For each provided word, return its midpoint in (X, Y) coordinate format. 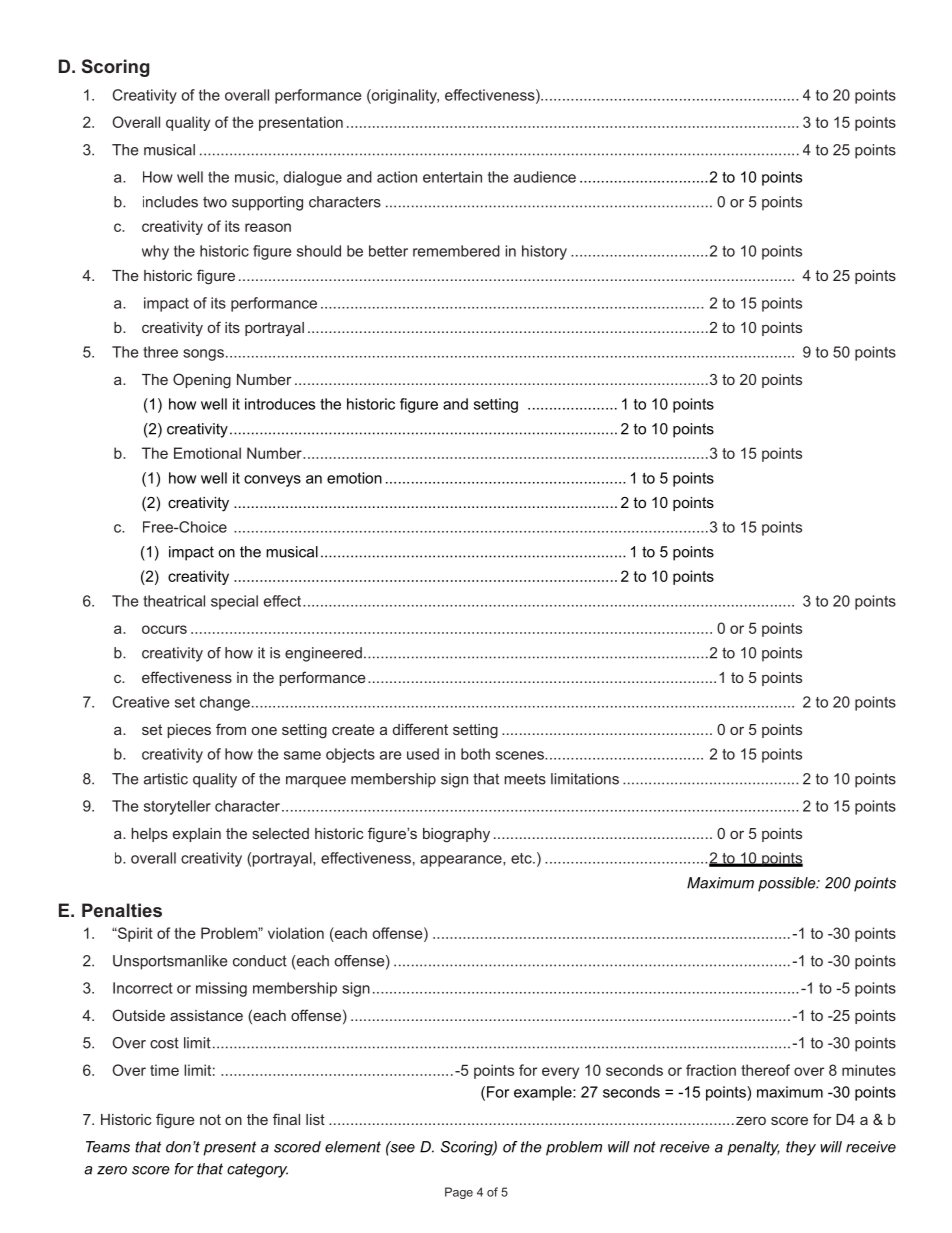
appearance (462, 861)
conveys (272, 481)
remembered (456, 251)
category (257, 1170)
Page (459, 1193)
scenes (521, 755)
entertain (452, 177)
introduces (280, 404)
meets (525, 779)
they (801, 1148)
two (215, 202)
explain (197, 835)
